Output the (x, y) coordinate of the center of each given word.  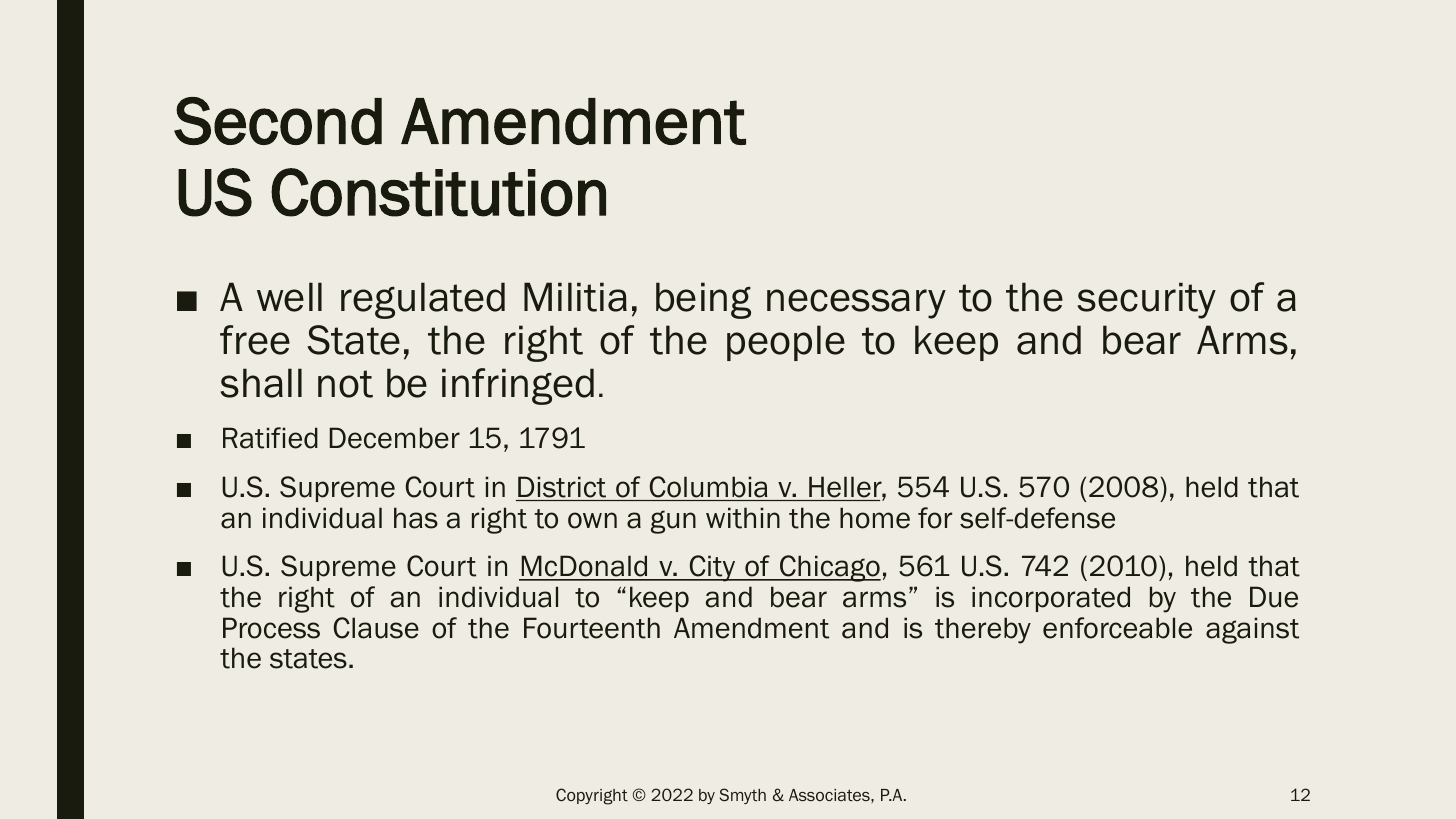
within (743, 518)
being (703, 300)
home (875, 518)
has (416, 518)
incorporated (1051, 599)
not (345, 384)
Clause (376, 628)
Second (278, 121)
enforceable (1117, 628)
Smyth (743, 796)
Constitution (438, 192)
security (1146, 300)
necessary (856, 304)
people (786, 343)
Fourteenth (592, 628)
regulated (423, 300)
